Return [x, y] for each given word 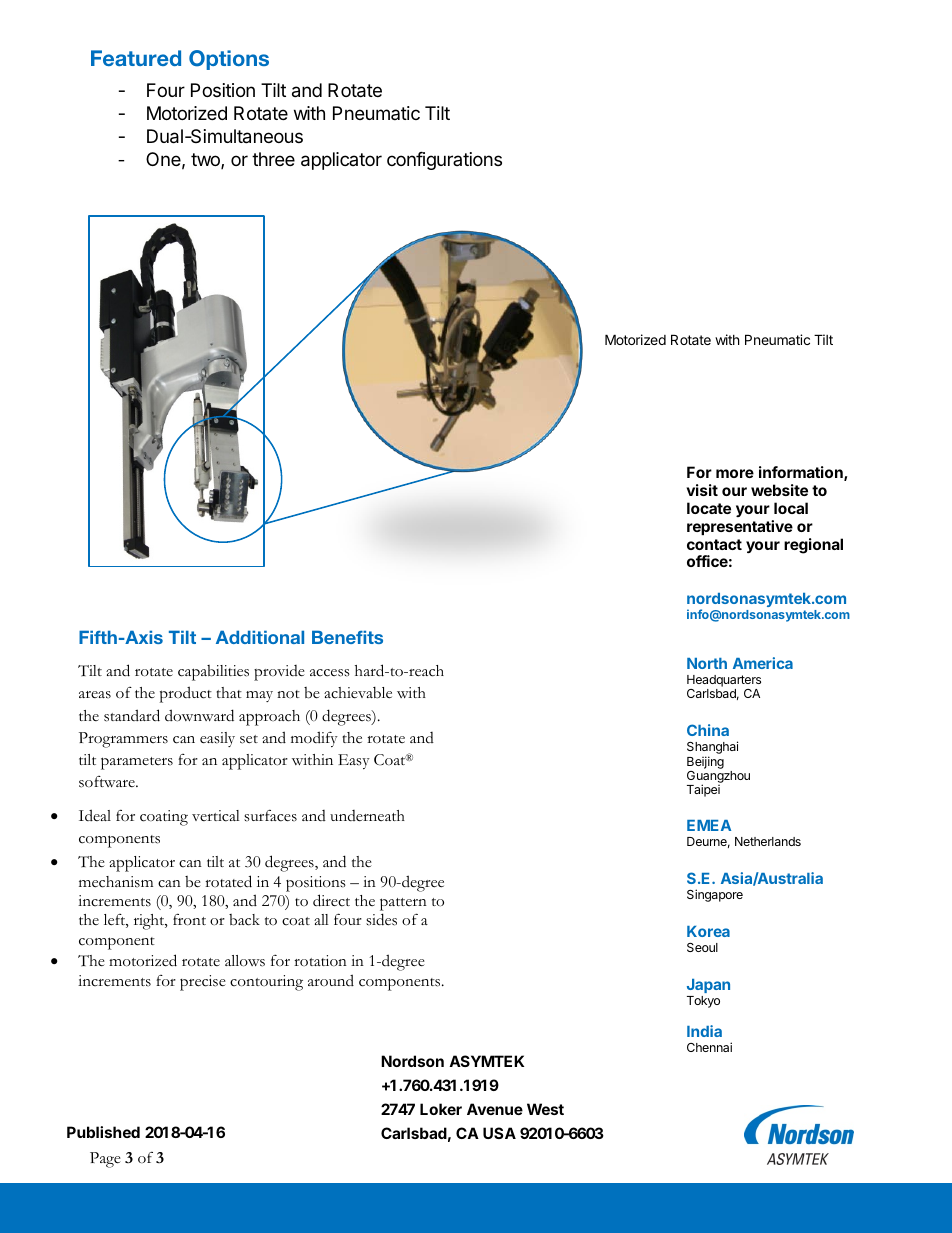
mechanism [116, 882]
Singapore [715, 895]
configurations [444, 161]
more [735, 473]
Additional [260, 637]
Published [103, 1132]
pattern [403, 904]
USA [499, 1133]
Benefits [347, 637]
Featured [136, 58]
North [707, 663]
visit [702, 490]
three [273, 159]
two [206, 161]
